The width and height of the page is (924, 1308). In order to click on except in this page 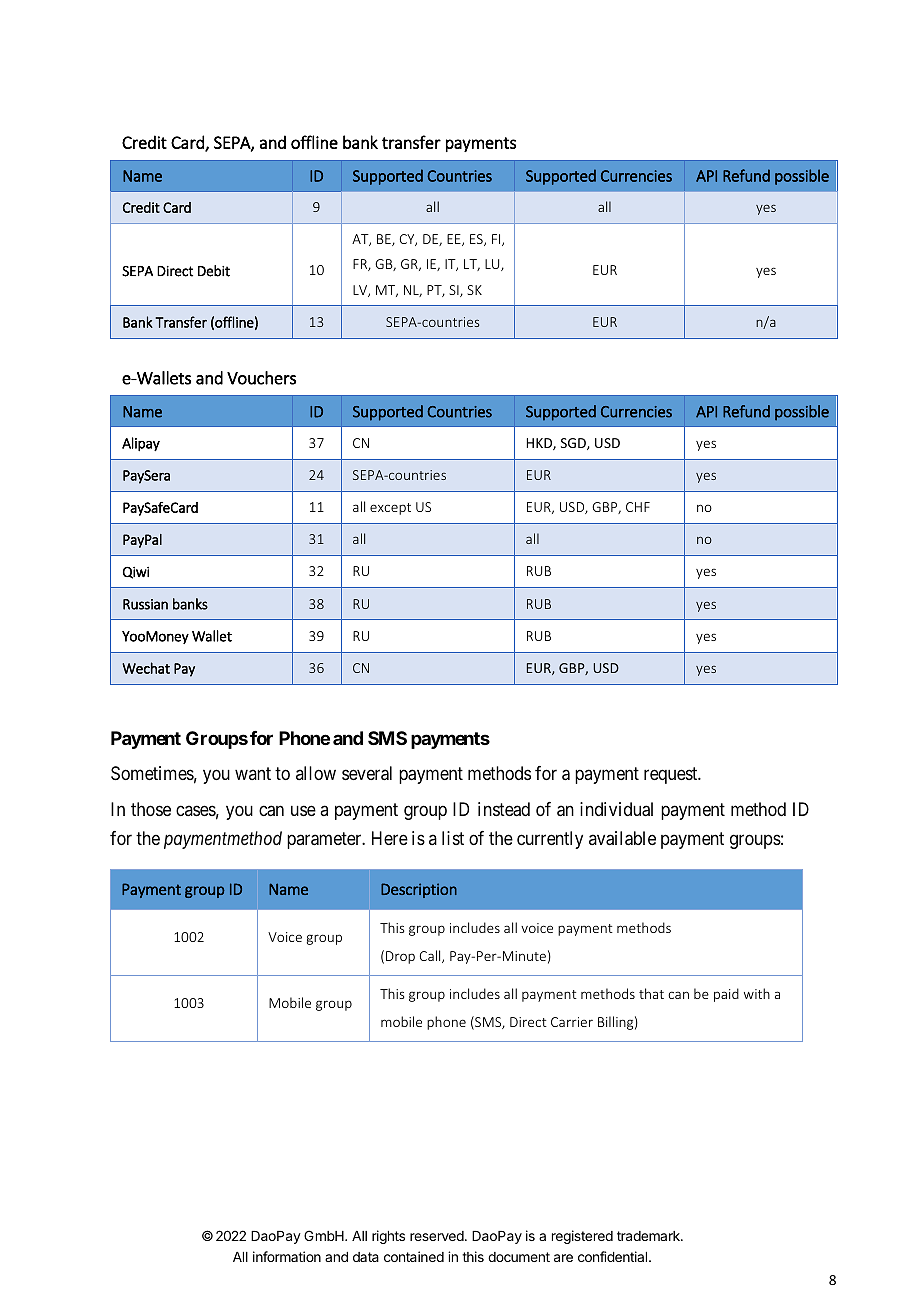, I will do `click(390, 509)`.
